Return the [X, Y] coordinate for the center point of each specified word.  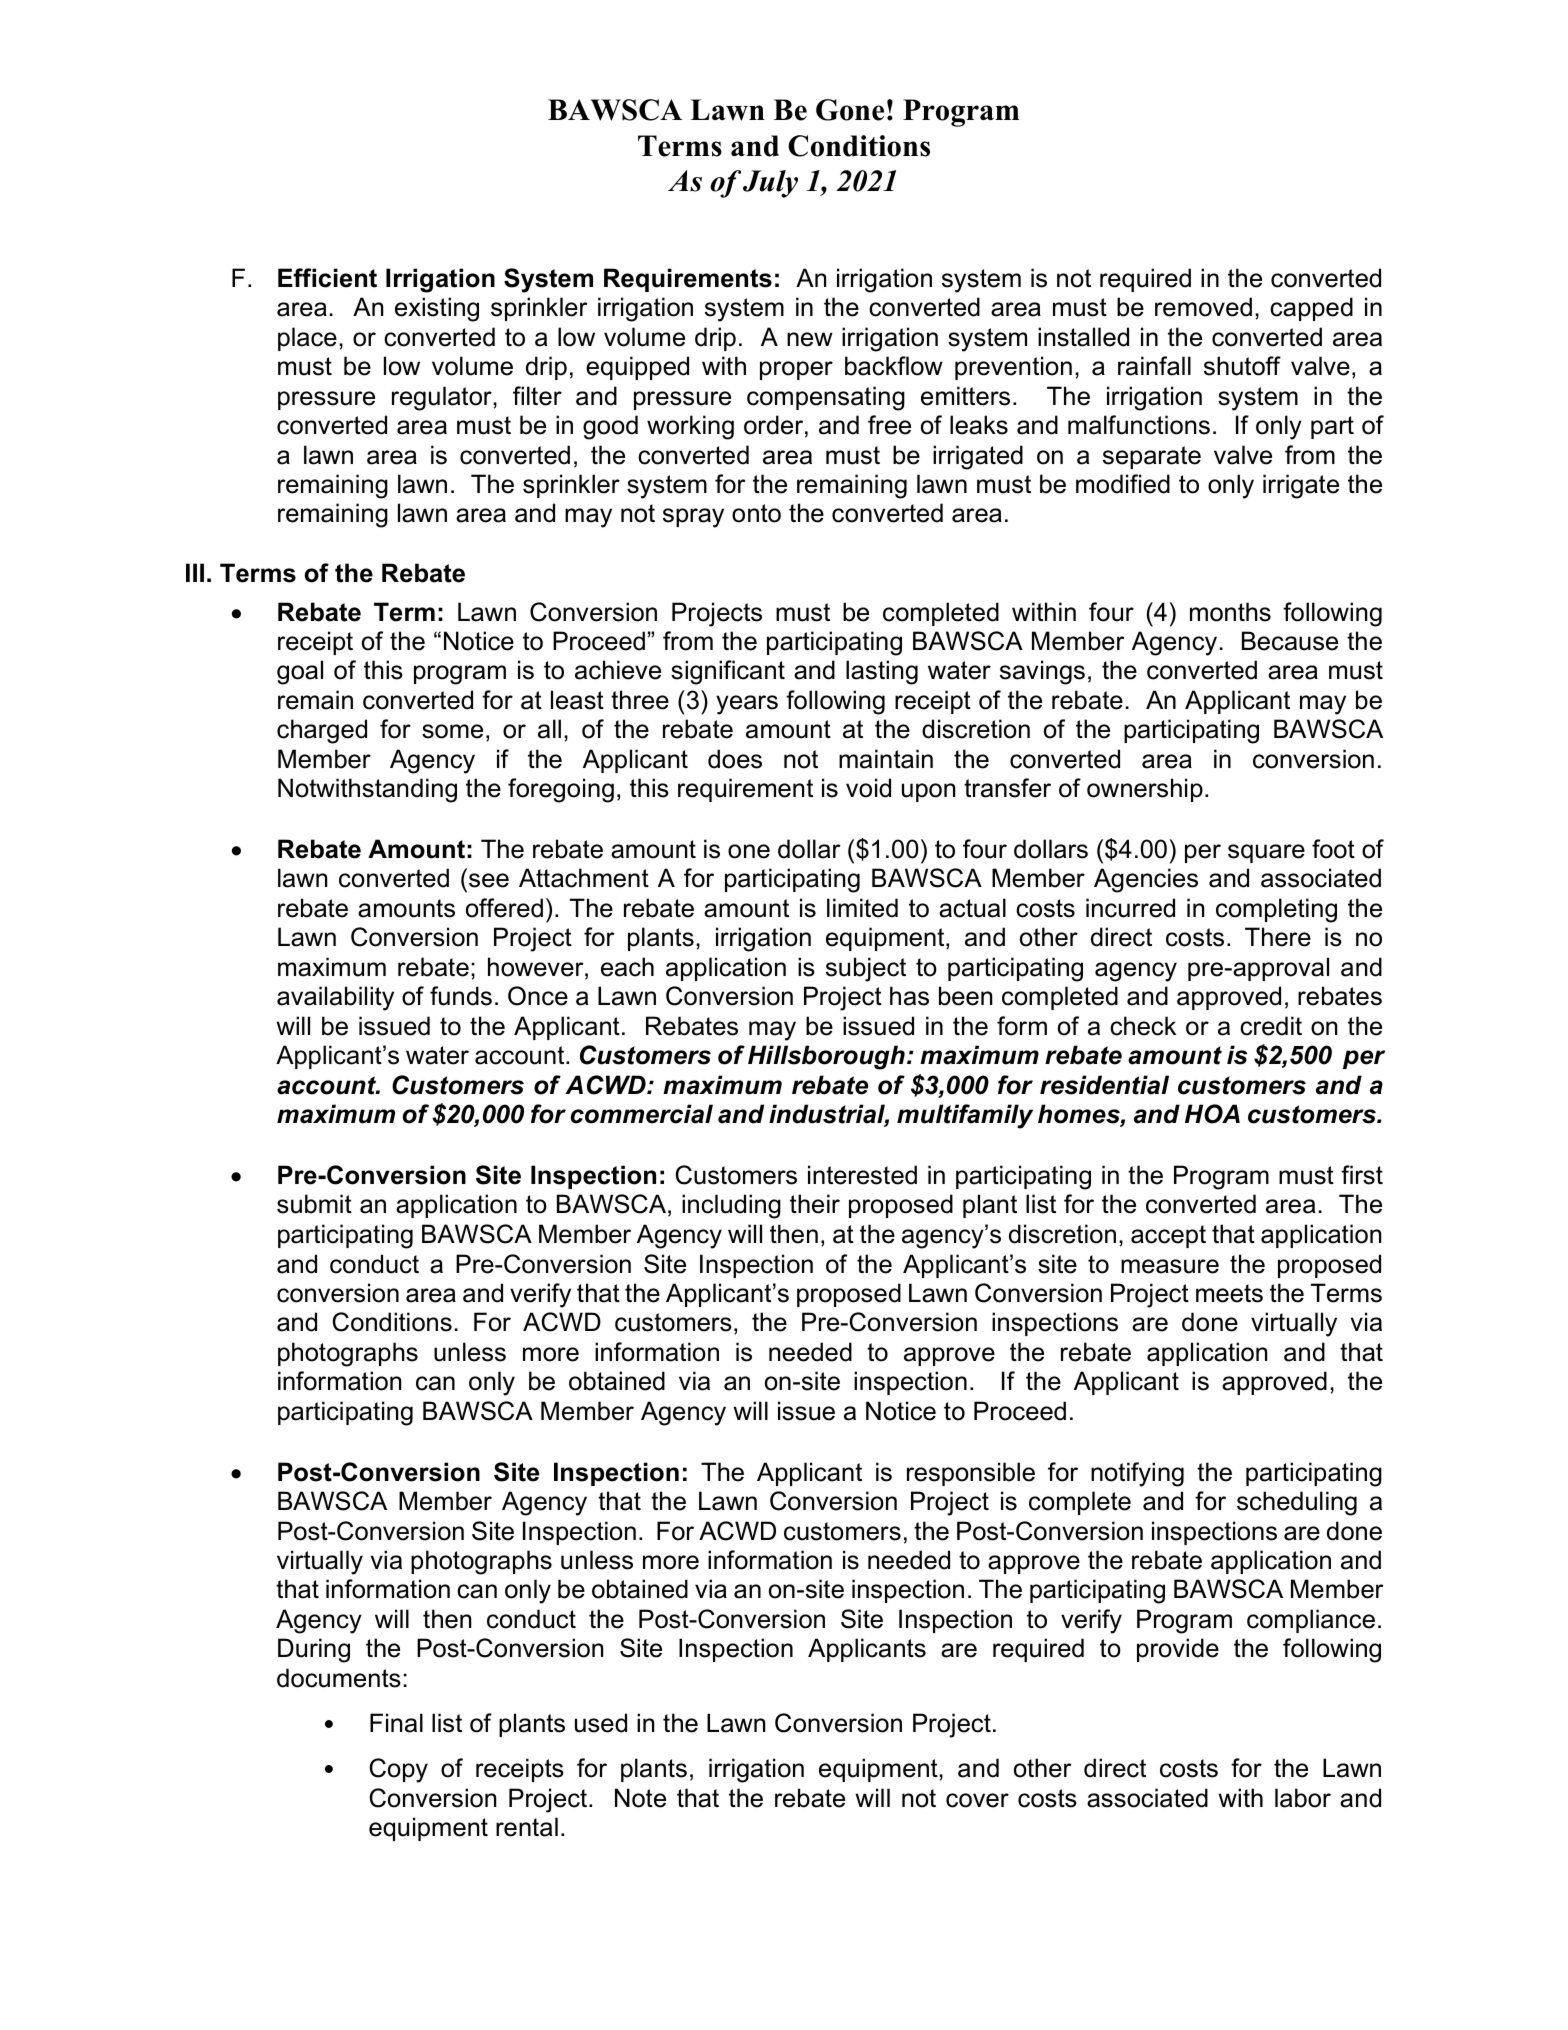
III [195, 572]
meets [1229, 1293]
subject [866, 969]
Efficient [327, 278]
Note [640, 1798]
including [731, 1206]
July [770, 184]
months [1230, 612]
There [1278, 937]
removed [1203, 307]
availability [335, 998]
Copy [398, 1770]
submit [314, 1204]
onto [756, 513]
